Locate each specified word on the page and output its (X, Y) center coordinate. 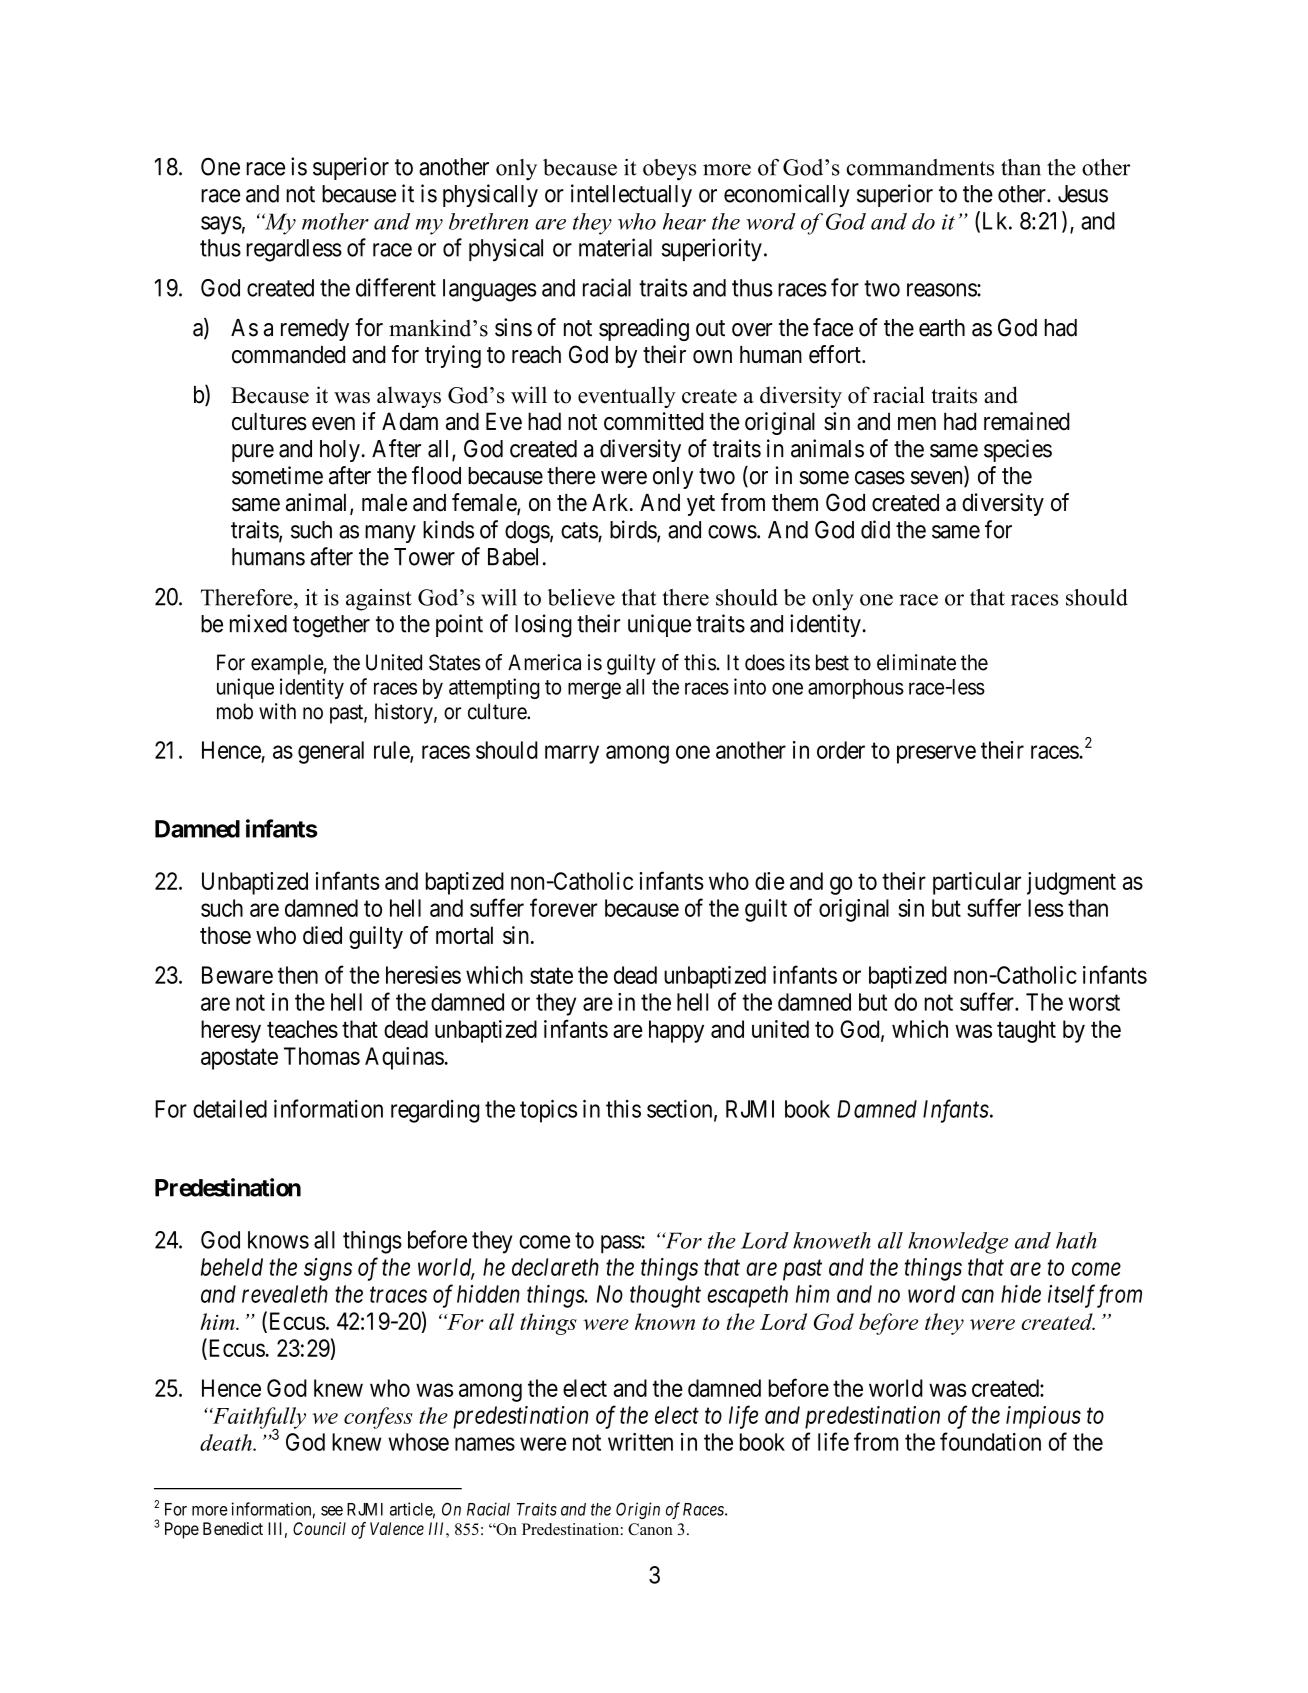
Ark (611, 502)
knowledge (958, 1243)
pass (621, 1244)
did (875, 529)
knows (278, 1240)
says (221, 225)
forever (563, 907)
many (390, 534)
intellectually (631, 195)
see (332, 1511)
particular (977, 883)
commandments (920, 167)
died (322, 935)
